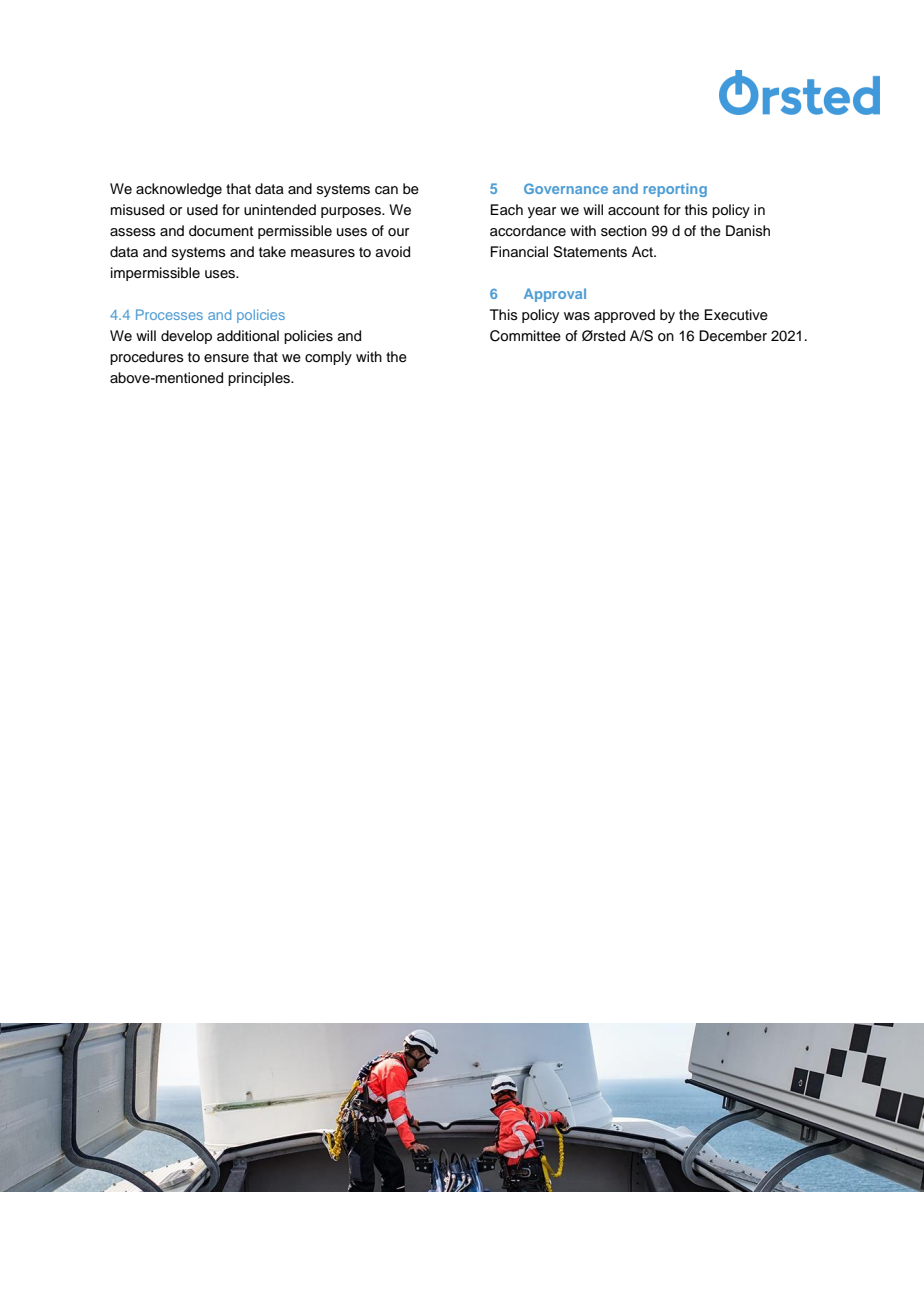 This screenshot has width=924, height=1308. Describe the element at coordinates (328, 358) in the screenshot. I see `comply` at that location.
